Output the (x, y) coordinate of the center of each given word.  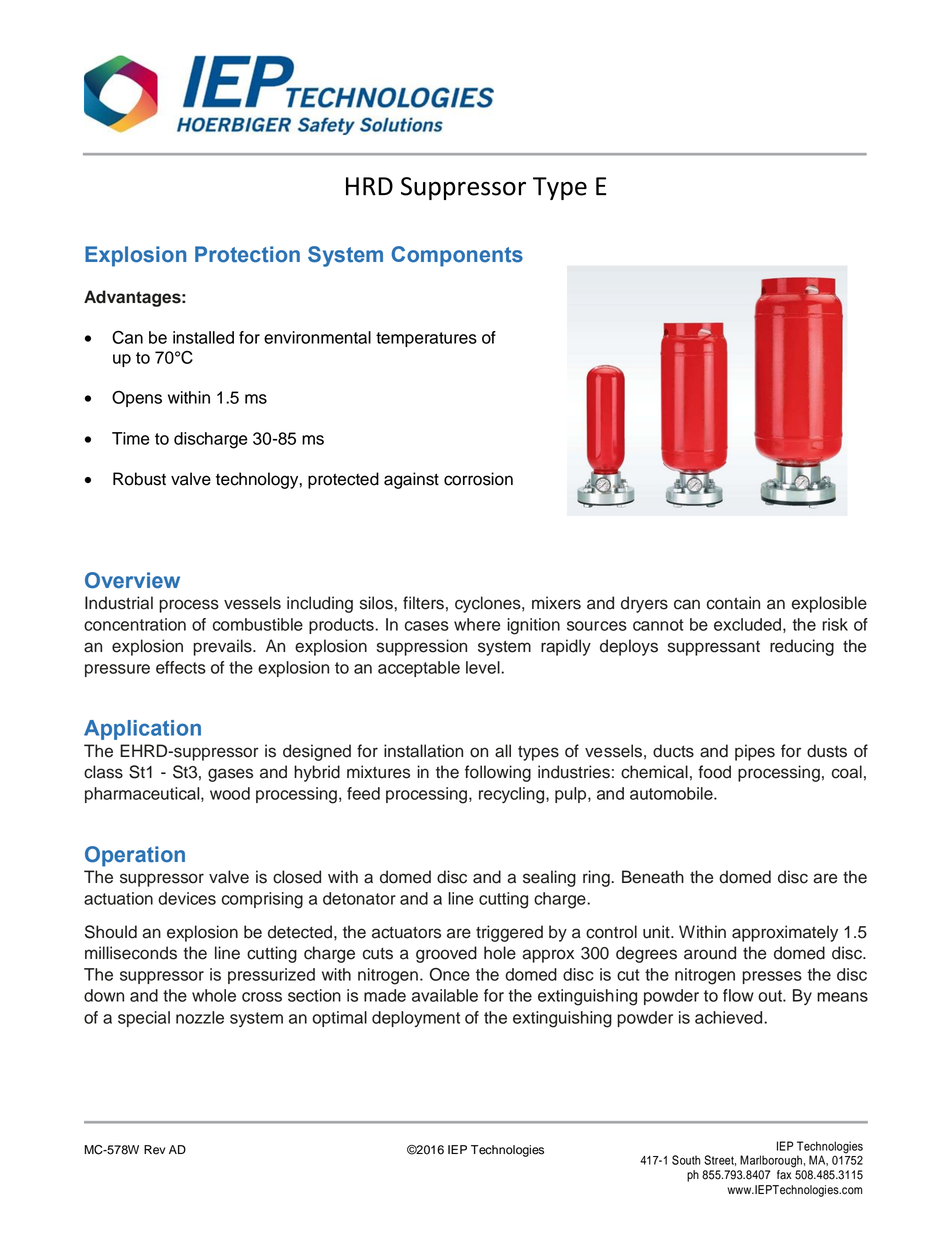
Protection (247, 254)
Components (457, 256)
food (714, 772)
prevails (223, 647)
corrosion (478, 479)
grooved (446, 954)
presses (772, 977)
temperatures (426, 339)
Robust (139, 479)
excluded (747, 624)
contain (733, 603)
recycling (513, 795)
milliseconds (131, 953)
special (144, 1019)
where (477, 624)
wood (230, 793)
